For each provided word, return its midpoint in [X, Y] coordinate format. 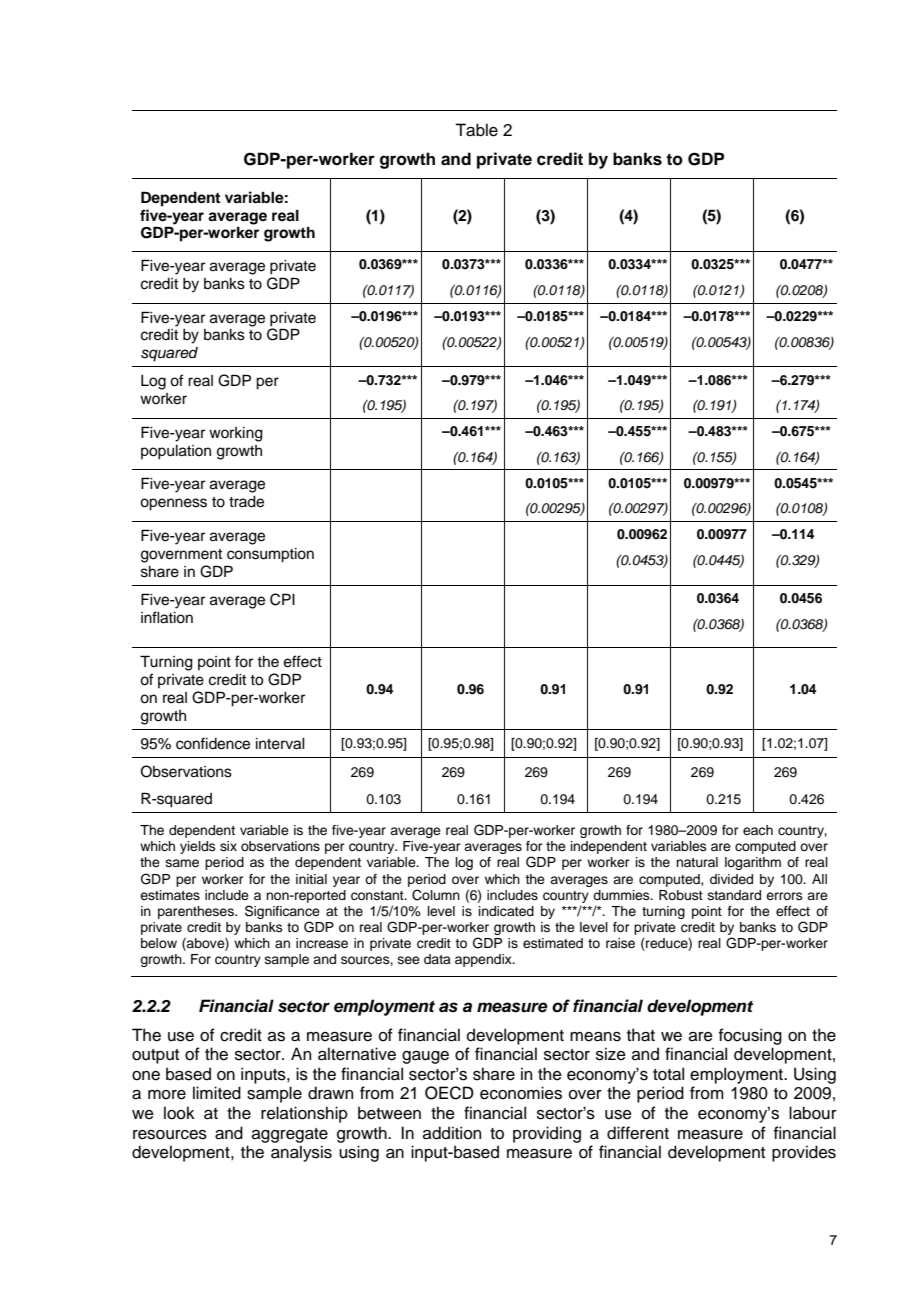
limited [217, 1093]
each [758, 830]
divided [731, 879]
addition [452, 1133]
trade [246, 502]
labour [813, 1113]
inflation [167, 617]
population [176, 452]
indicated [506, 911]
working [236, 434]
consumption [270, 555]
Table [476, 130]
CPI [282, 599]
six [228, 846]
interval [280, 744]
